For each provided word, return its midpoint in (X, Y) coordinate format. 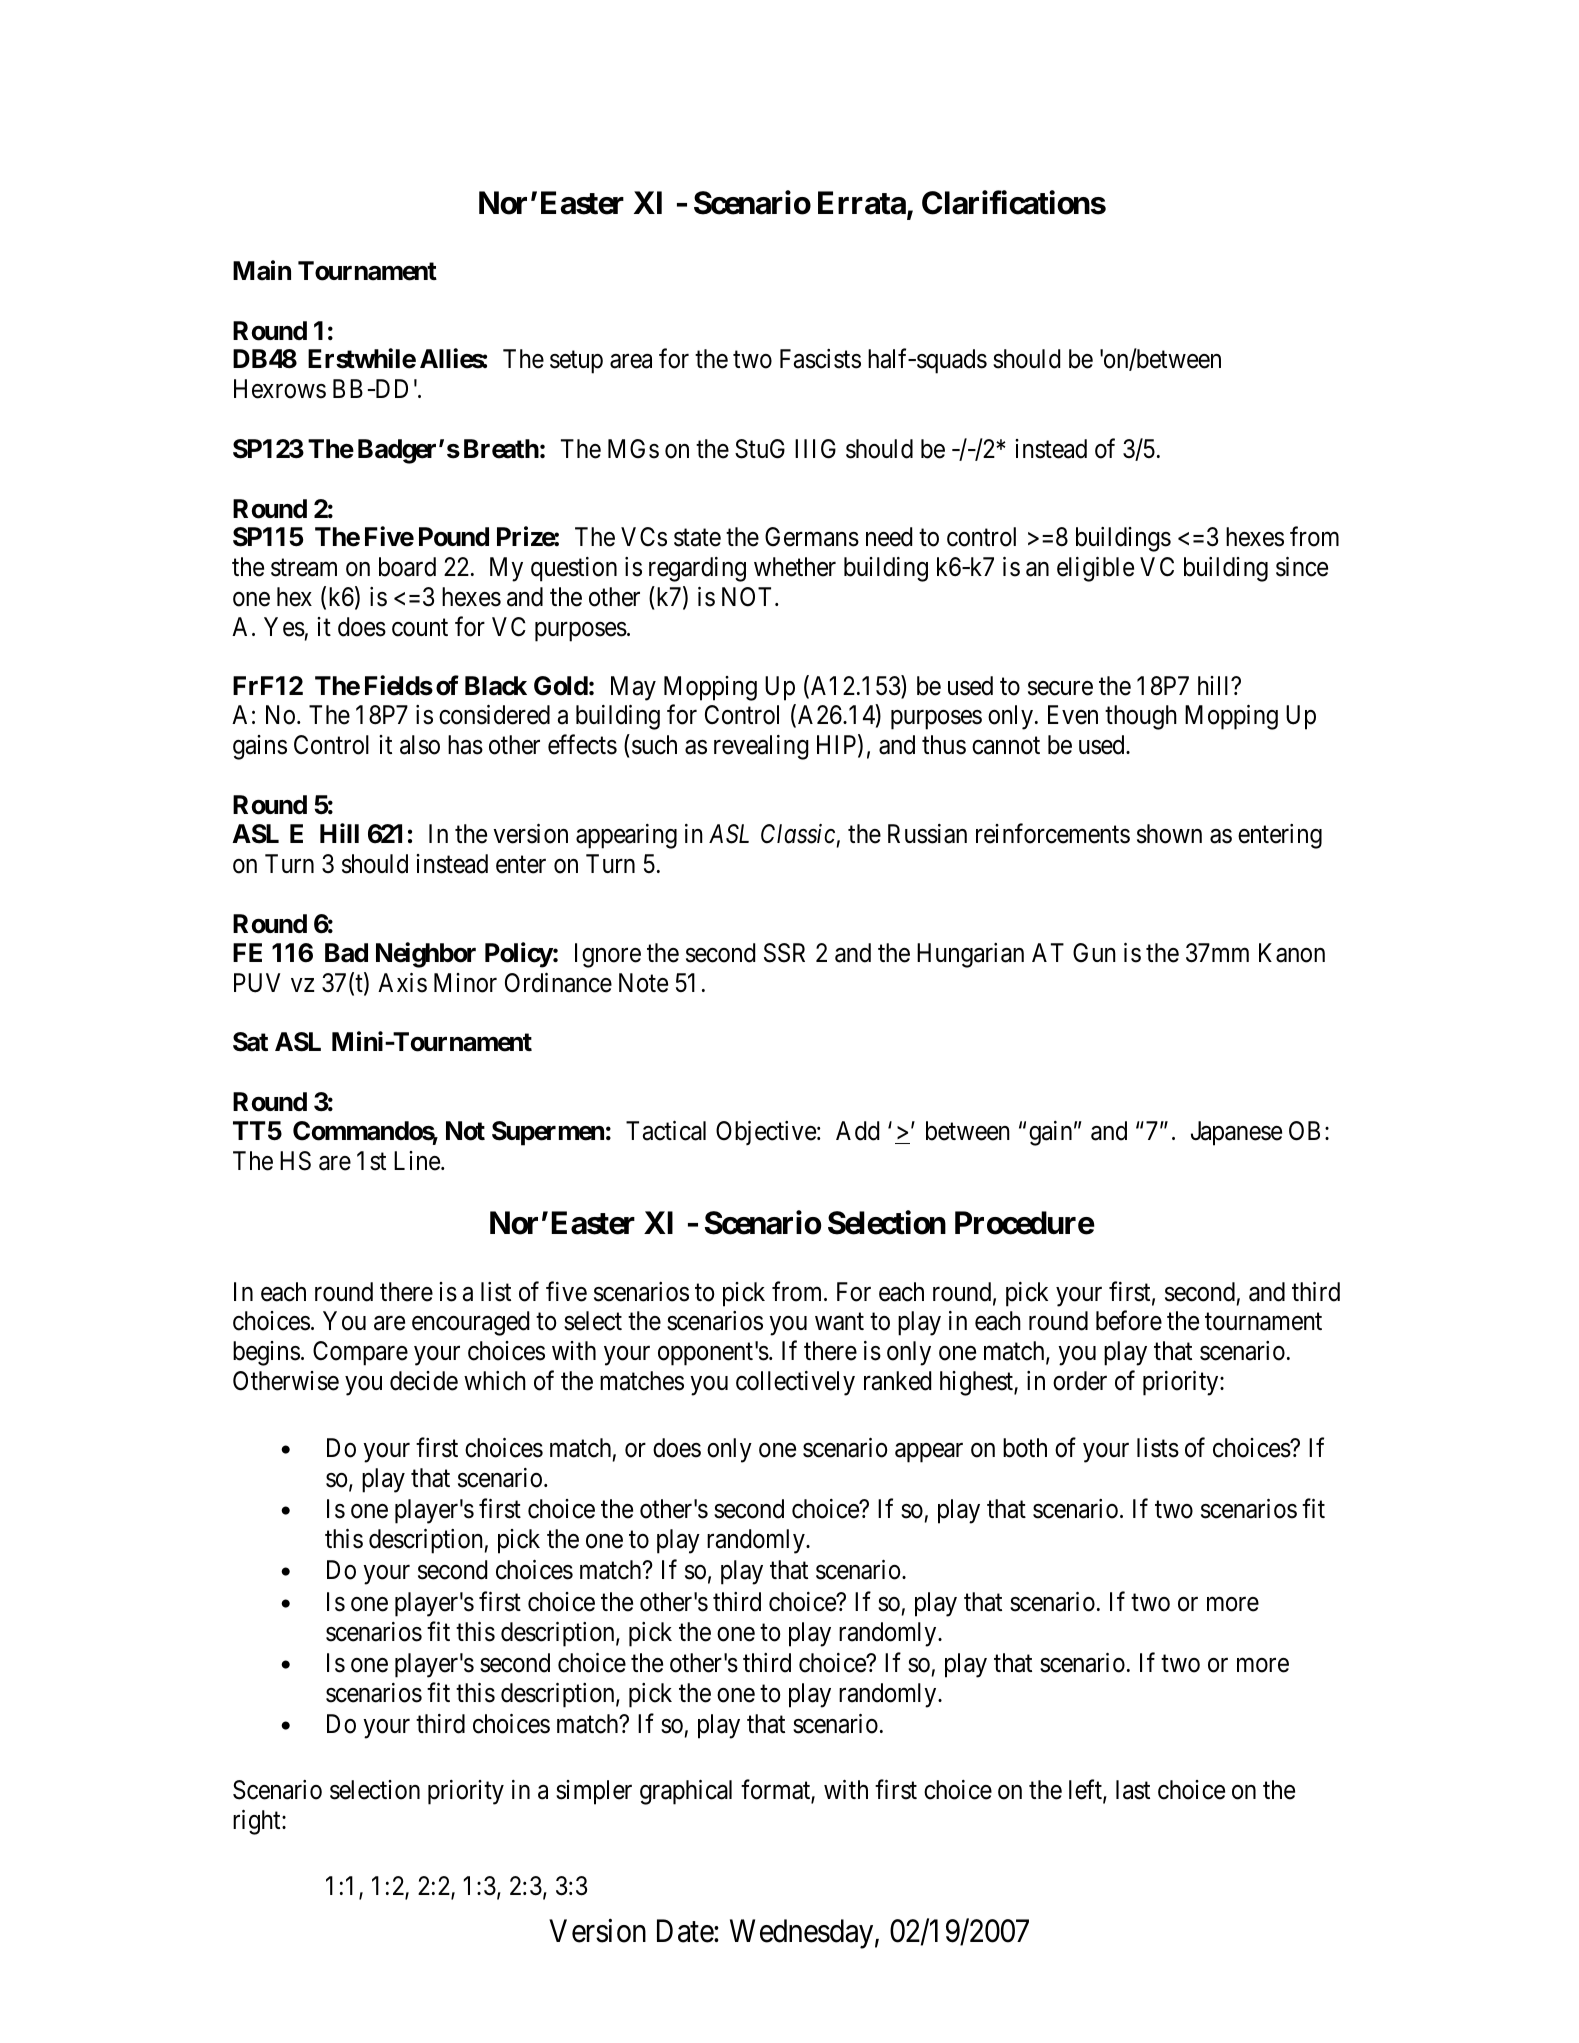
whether (795, 567)
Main (262, 271)
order (1080, 1381)
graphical (686, 1792)
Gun (1094, 953)
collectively (795, 1383)
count (420, 628)
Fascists (820, 359)
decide (424, 1381)
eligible (1095, 569)
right (258, 1822)
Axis (402, 983)
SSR (784, 953)
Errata (862, 203)
